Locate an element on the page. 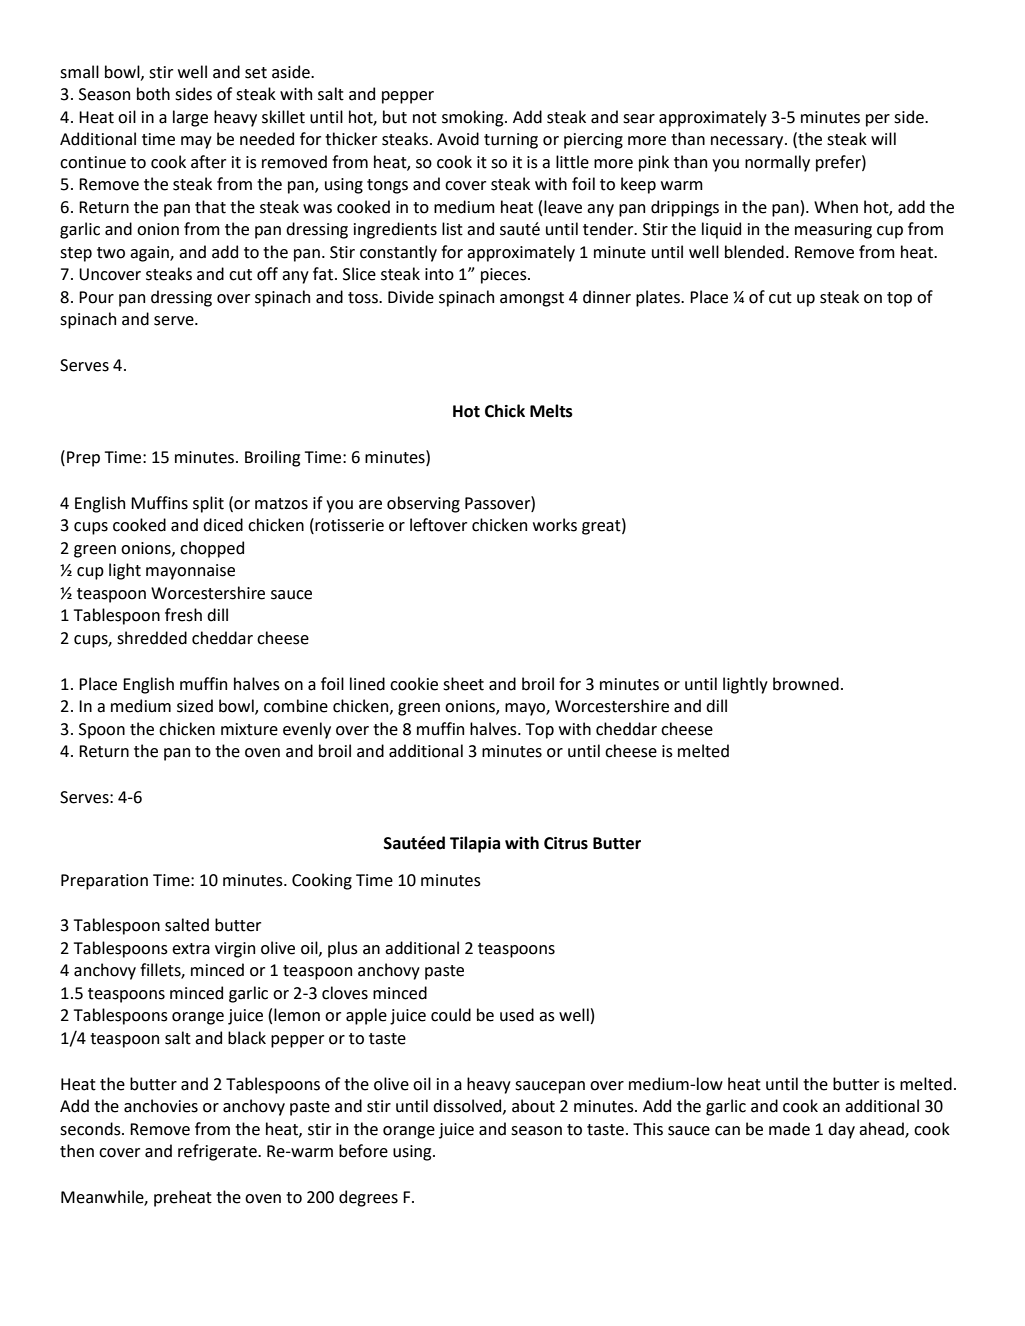 The height and width of the document is (1326, 1025). necessary is located at coordinates (748, 142).
